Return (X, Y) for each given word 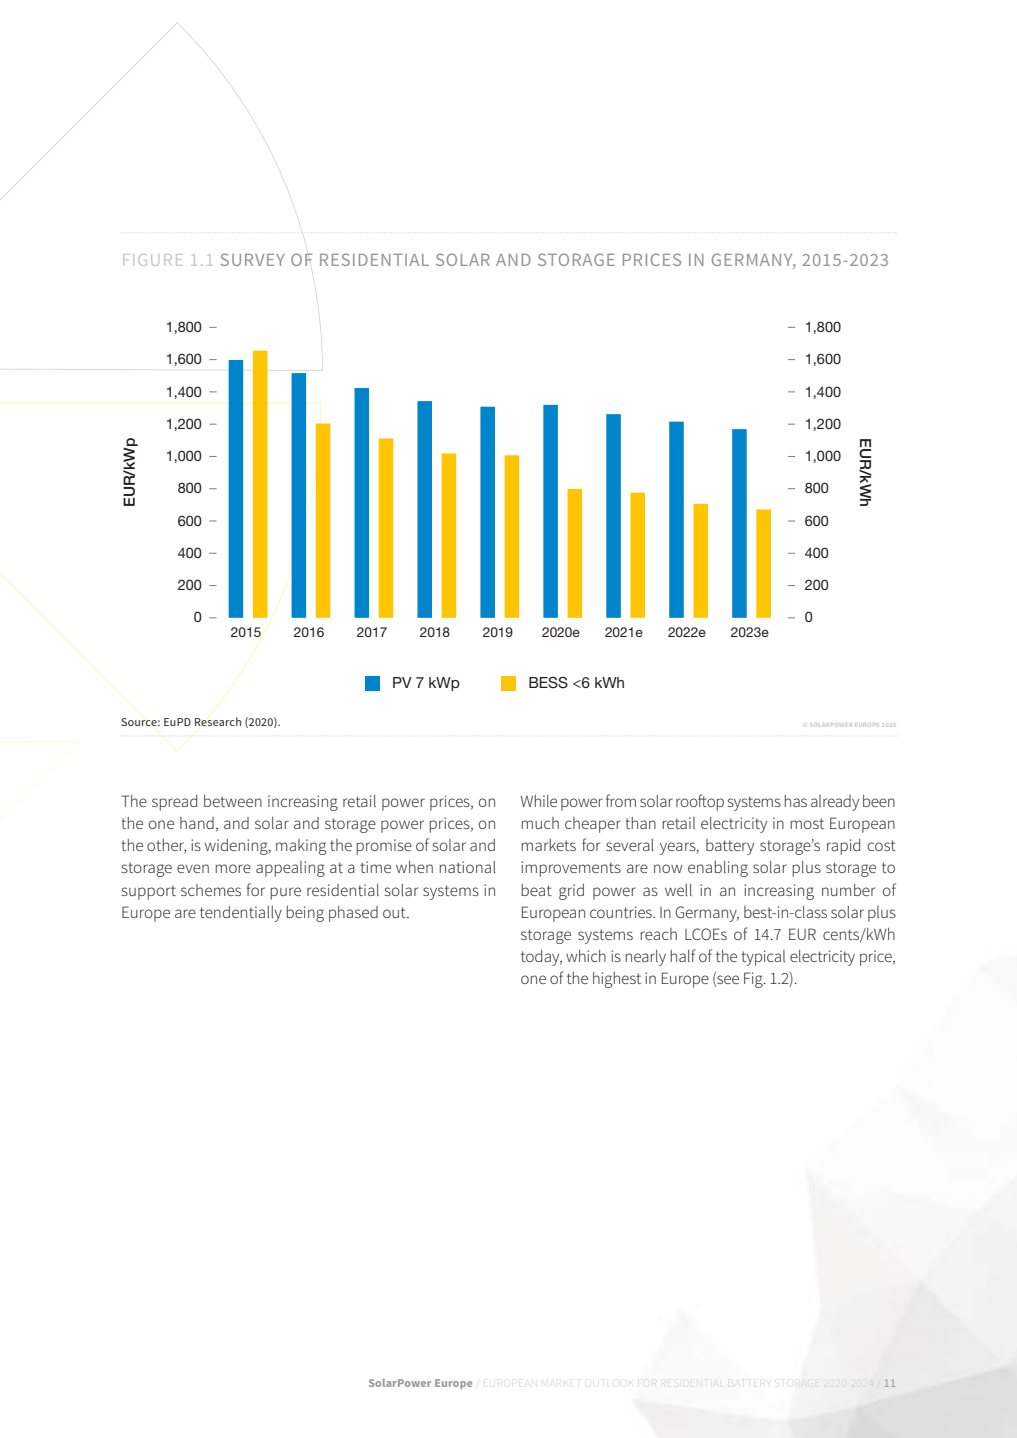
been (879, 801)
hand (197, 823)
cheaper (593, 825)
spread (174, 803)
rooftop (700, 802)
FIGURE (153, 260)
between (233, 801)
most (807, 823)
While (539, 801)
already (835, 803)
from (621, 800)
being (305, 914)
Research (218, 721)
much (540, 823)
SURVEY (253, 259)
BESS (548, 683)
